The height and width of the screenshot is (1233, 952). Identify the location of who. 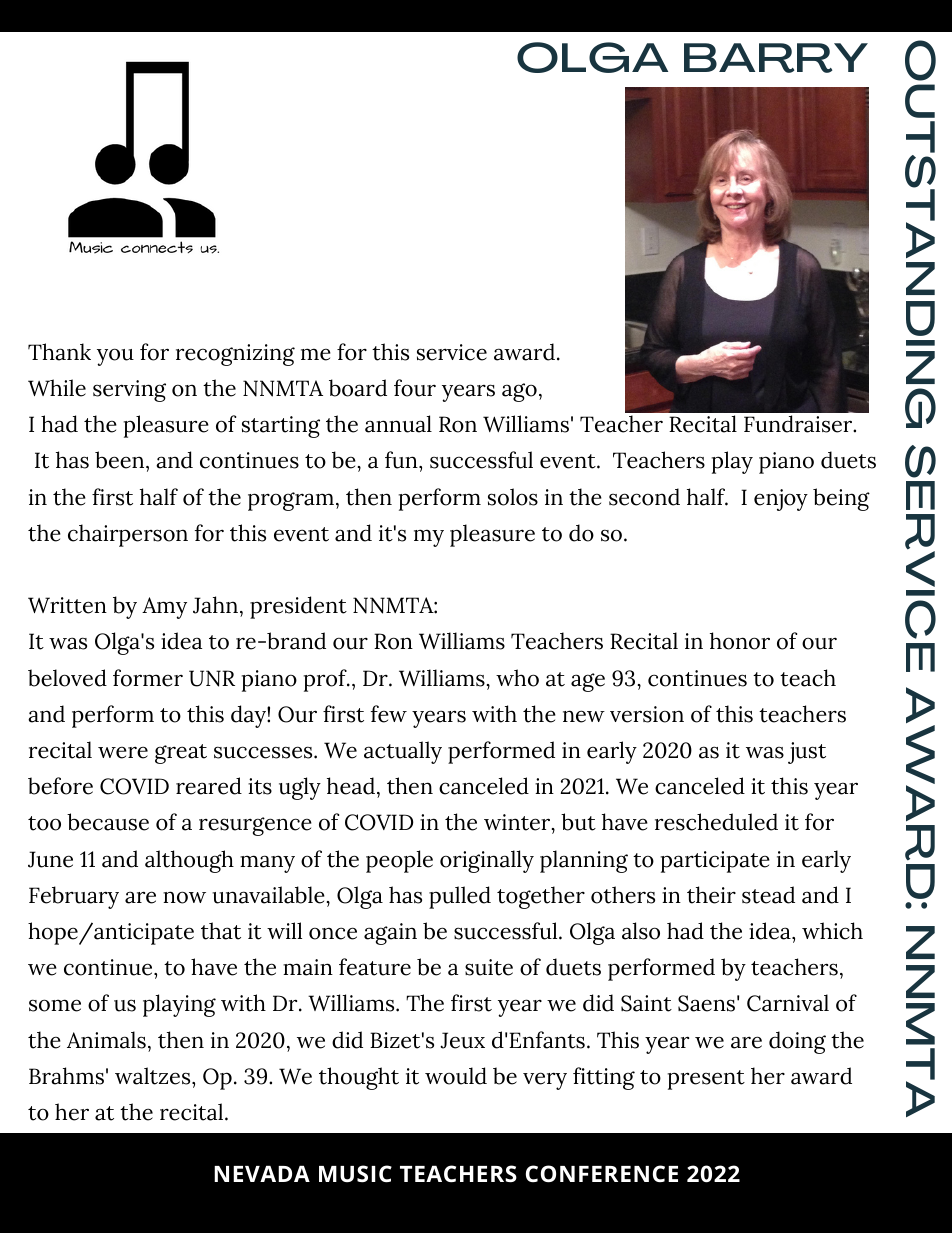
(517, 678).
